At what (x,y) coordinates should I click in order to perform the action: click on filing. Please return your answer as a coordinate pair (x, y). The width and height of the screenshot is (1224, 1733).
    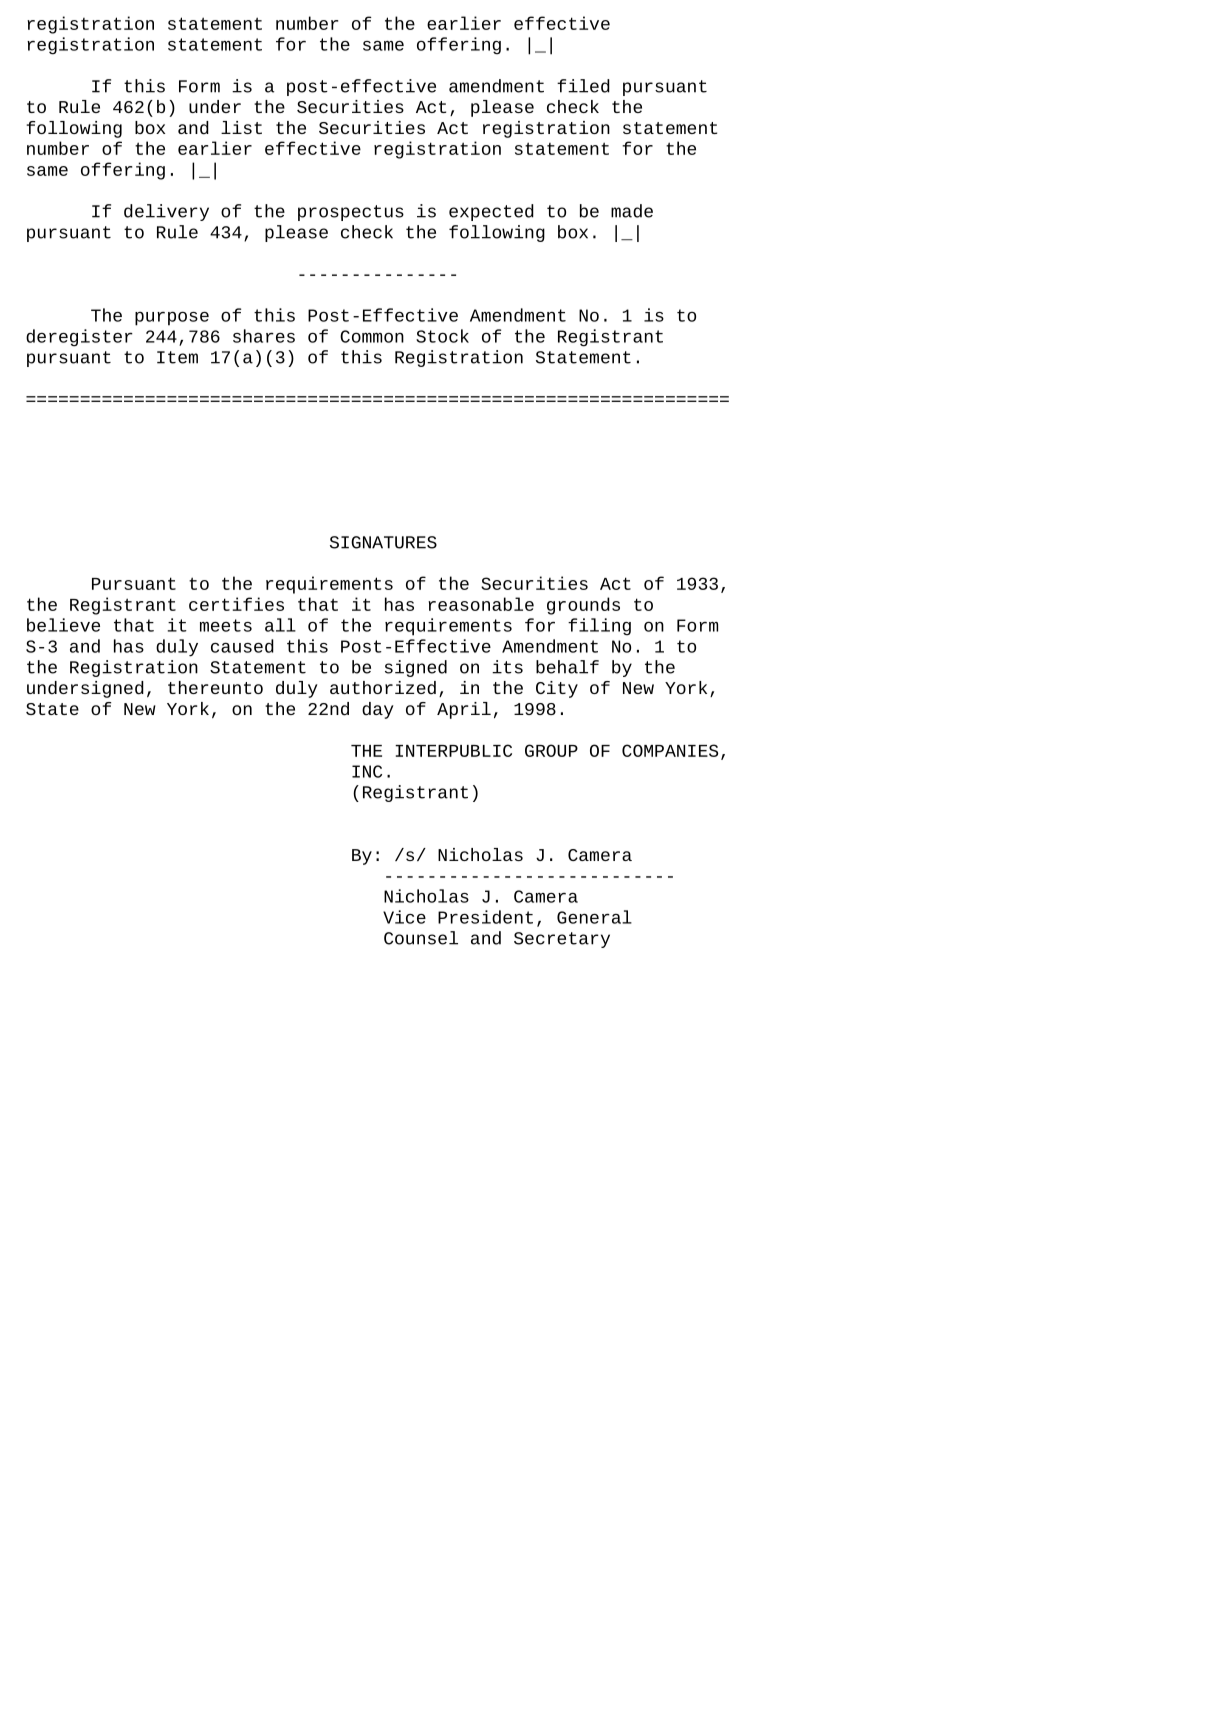
    Looking at the image, I should click on (599, 627).
